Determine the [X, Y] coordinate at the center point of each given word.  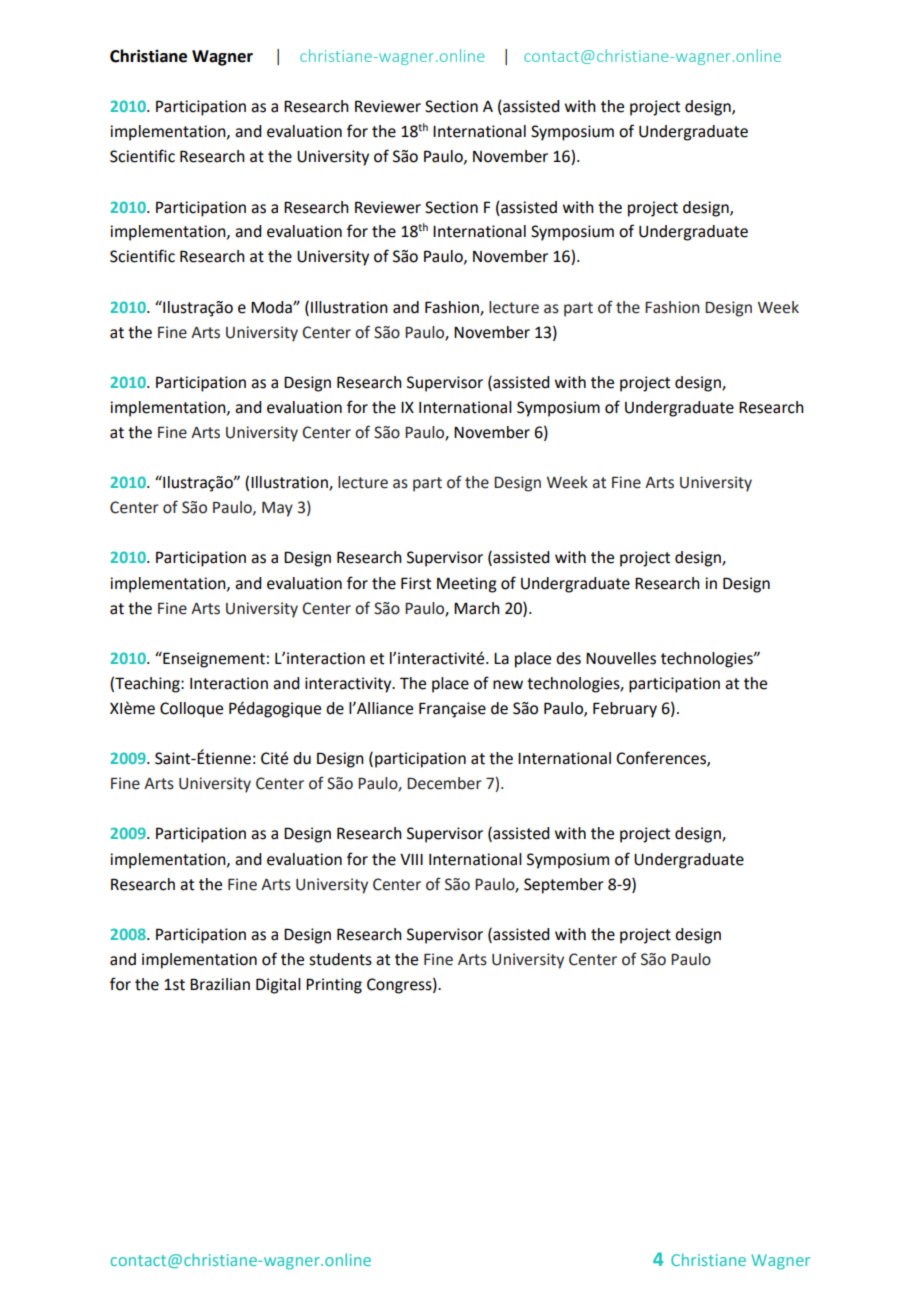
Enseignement [213, 659]
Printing [334, 986]
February [625, 710]
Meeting [467, 585]
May [277, 509]
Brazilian [220, 984]
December [444, 783]
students [340, 959]
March [477, 608]
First [416, 583]
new [508, 685]
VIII [411, 859]
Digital [278, 986]
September [564, 886]
